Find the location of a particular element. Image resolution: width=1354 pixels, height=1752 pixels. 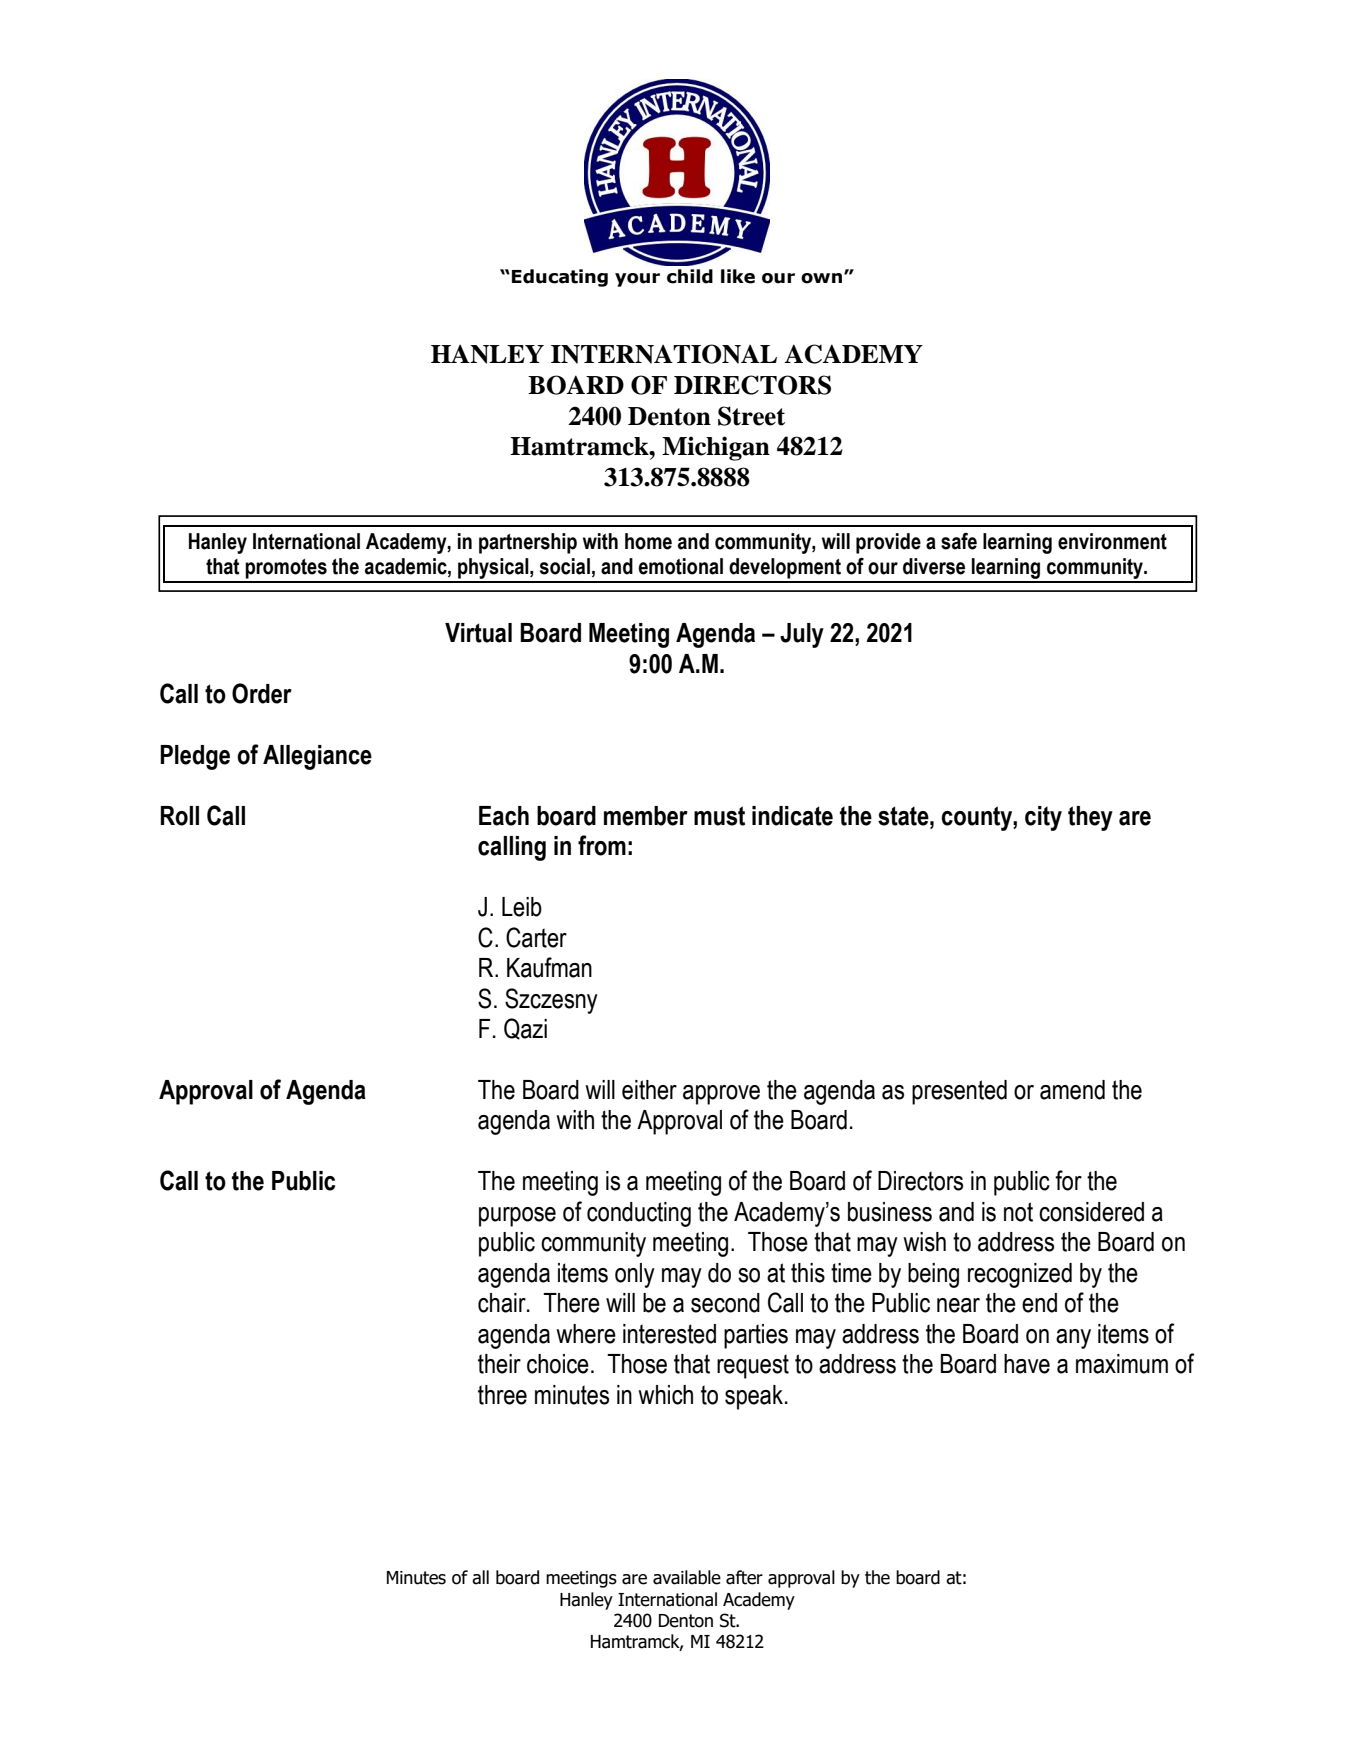

not is located at coordinates (1018, 1212).
